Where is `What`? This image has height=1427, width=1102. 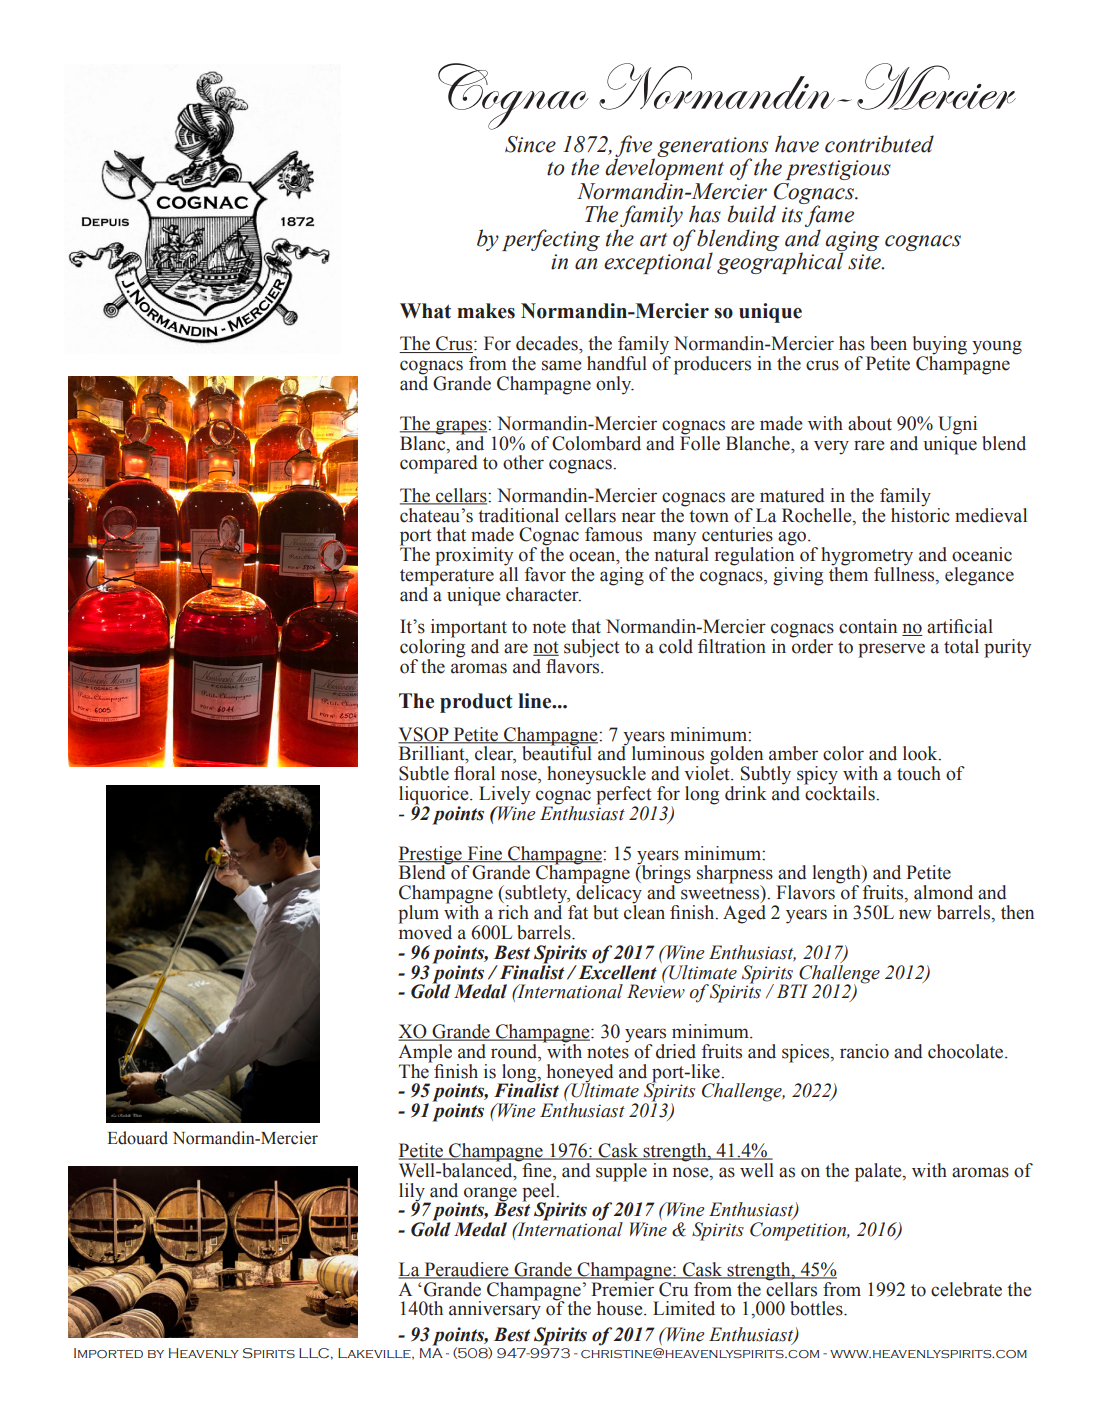
What is located at coordinates (425, 311).
